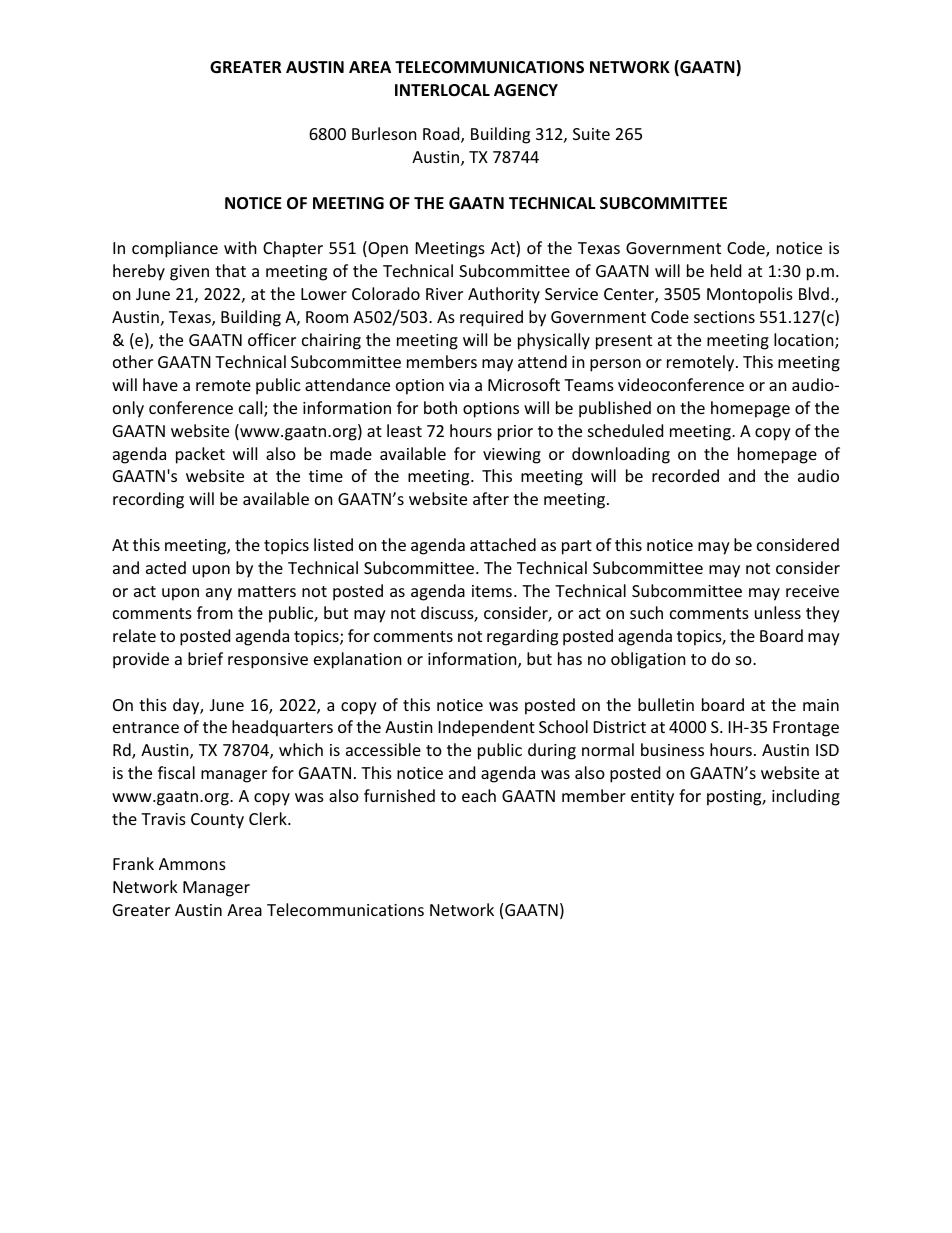 Image resolution: width=952 pixels, height=1233 pixels. Describe the element at coordinates (491, 498) in the screenshot. I see `after` at that location.
